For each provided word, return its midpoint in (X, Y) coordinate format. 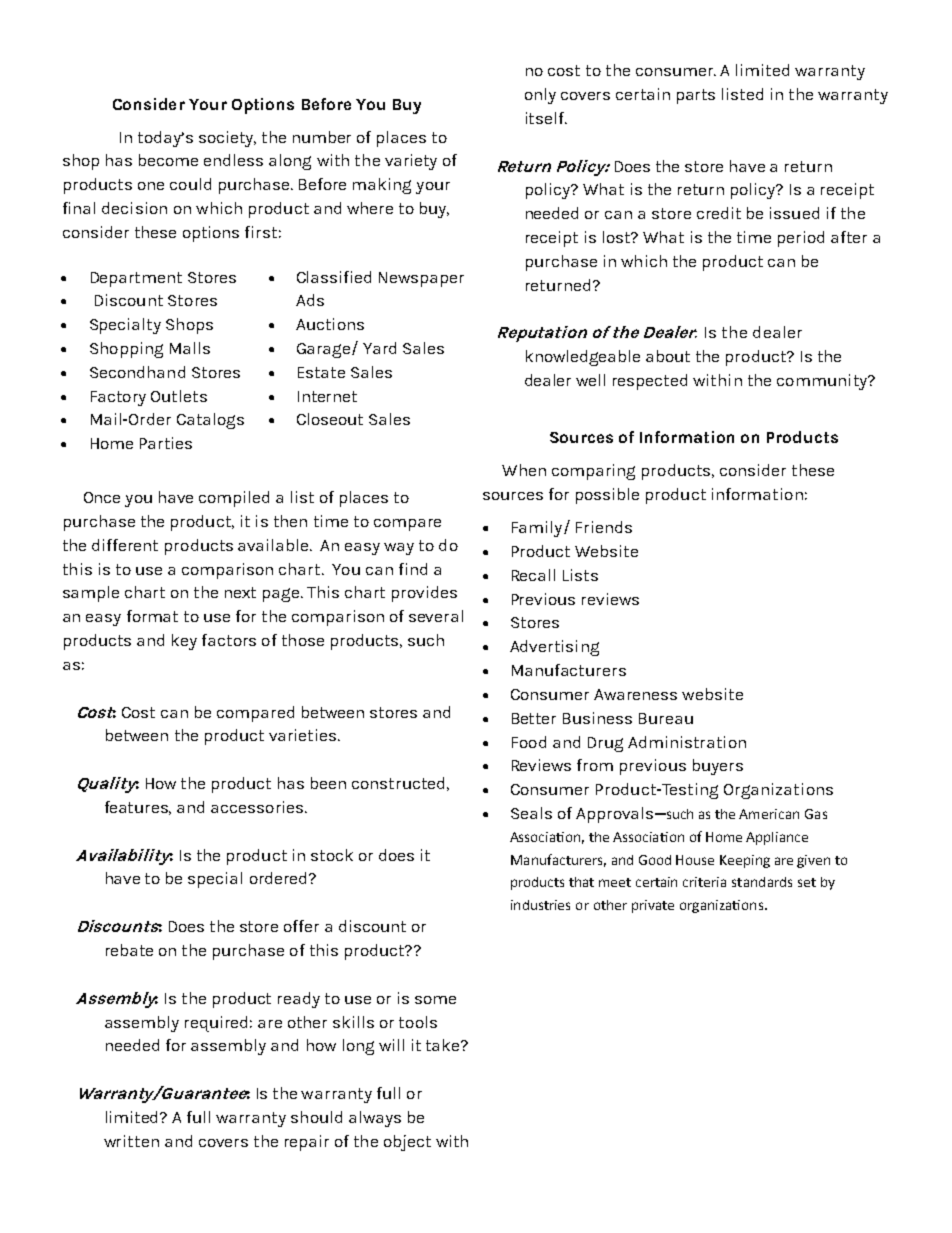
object (407, 1143)
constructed (398, 783)
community (823, 382)
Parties (166, 443)
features (138, 808)
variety (411, 162)
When (524, 470)
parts (696, 96)
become (168, 160)
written (131, 1141)
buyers (718, 767)
